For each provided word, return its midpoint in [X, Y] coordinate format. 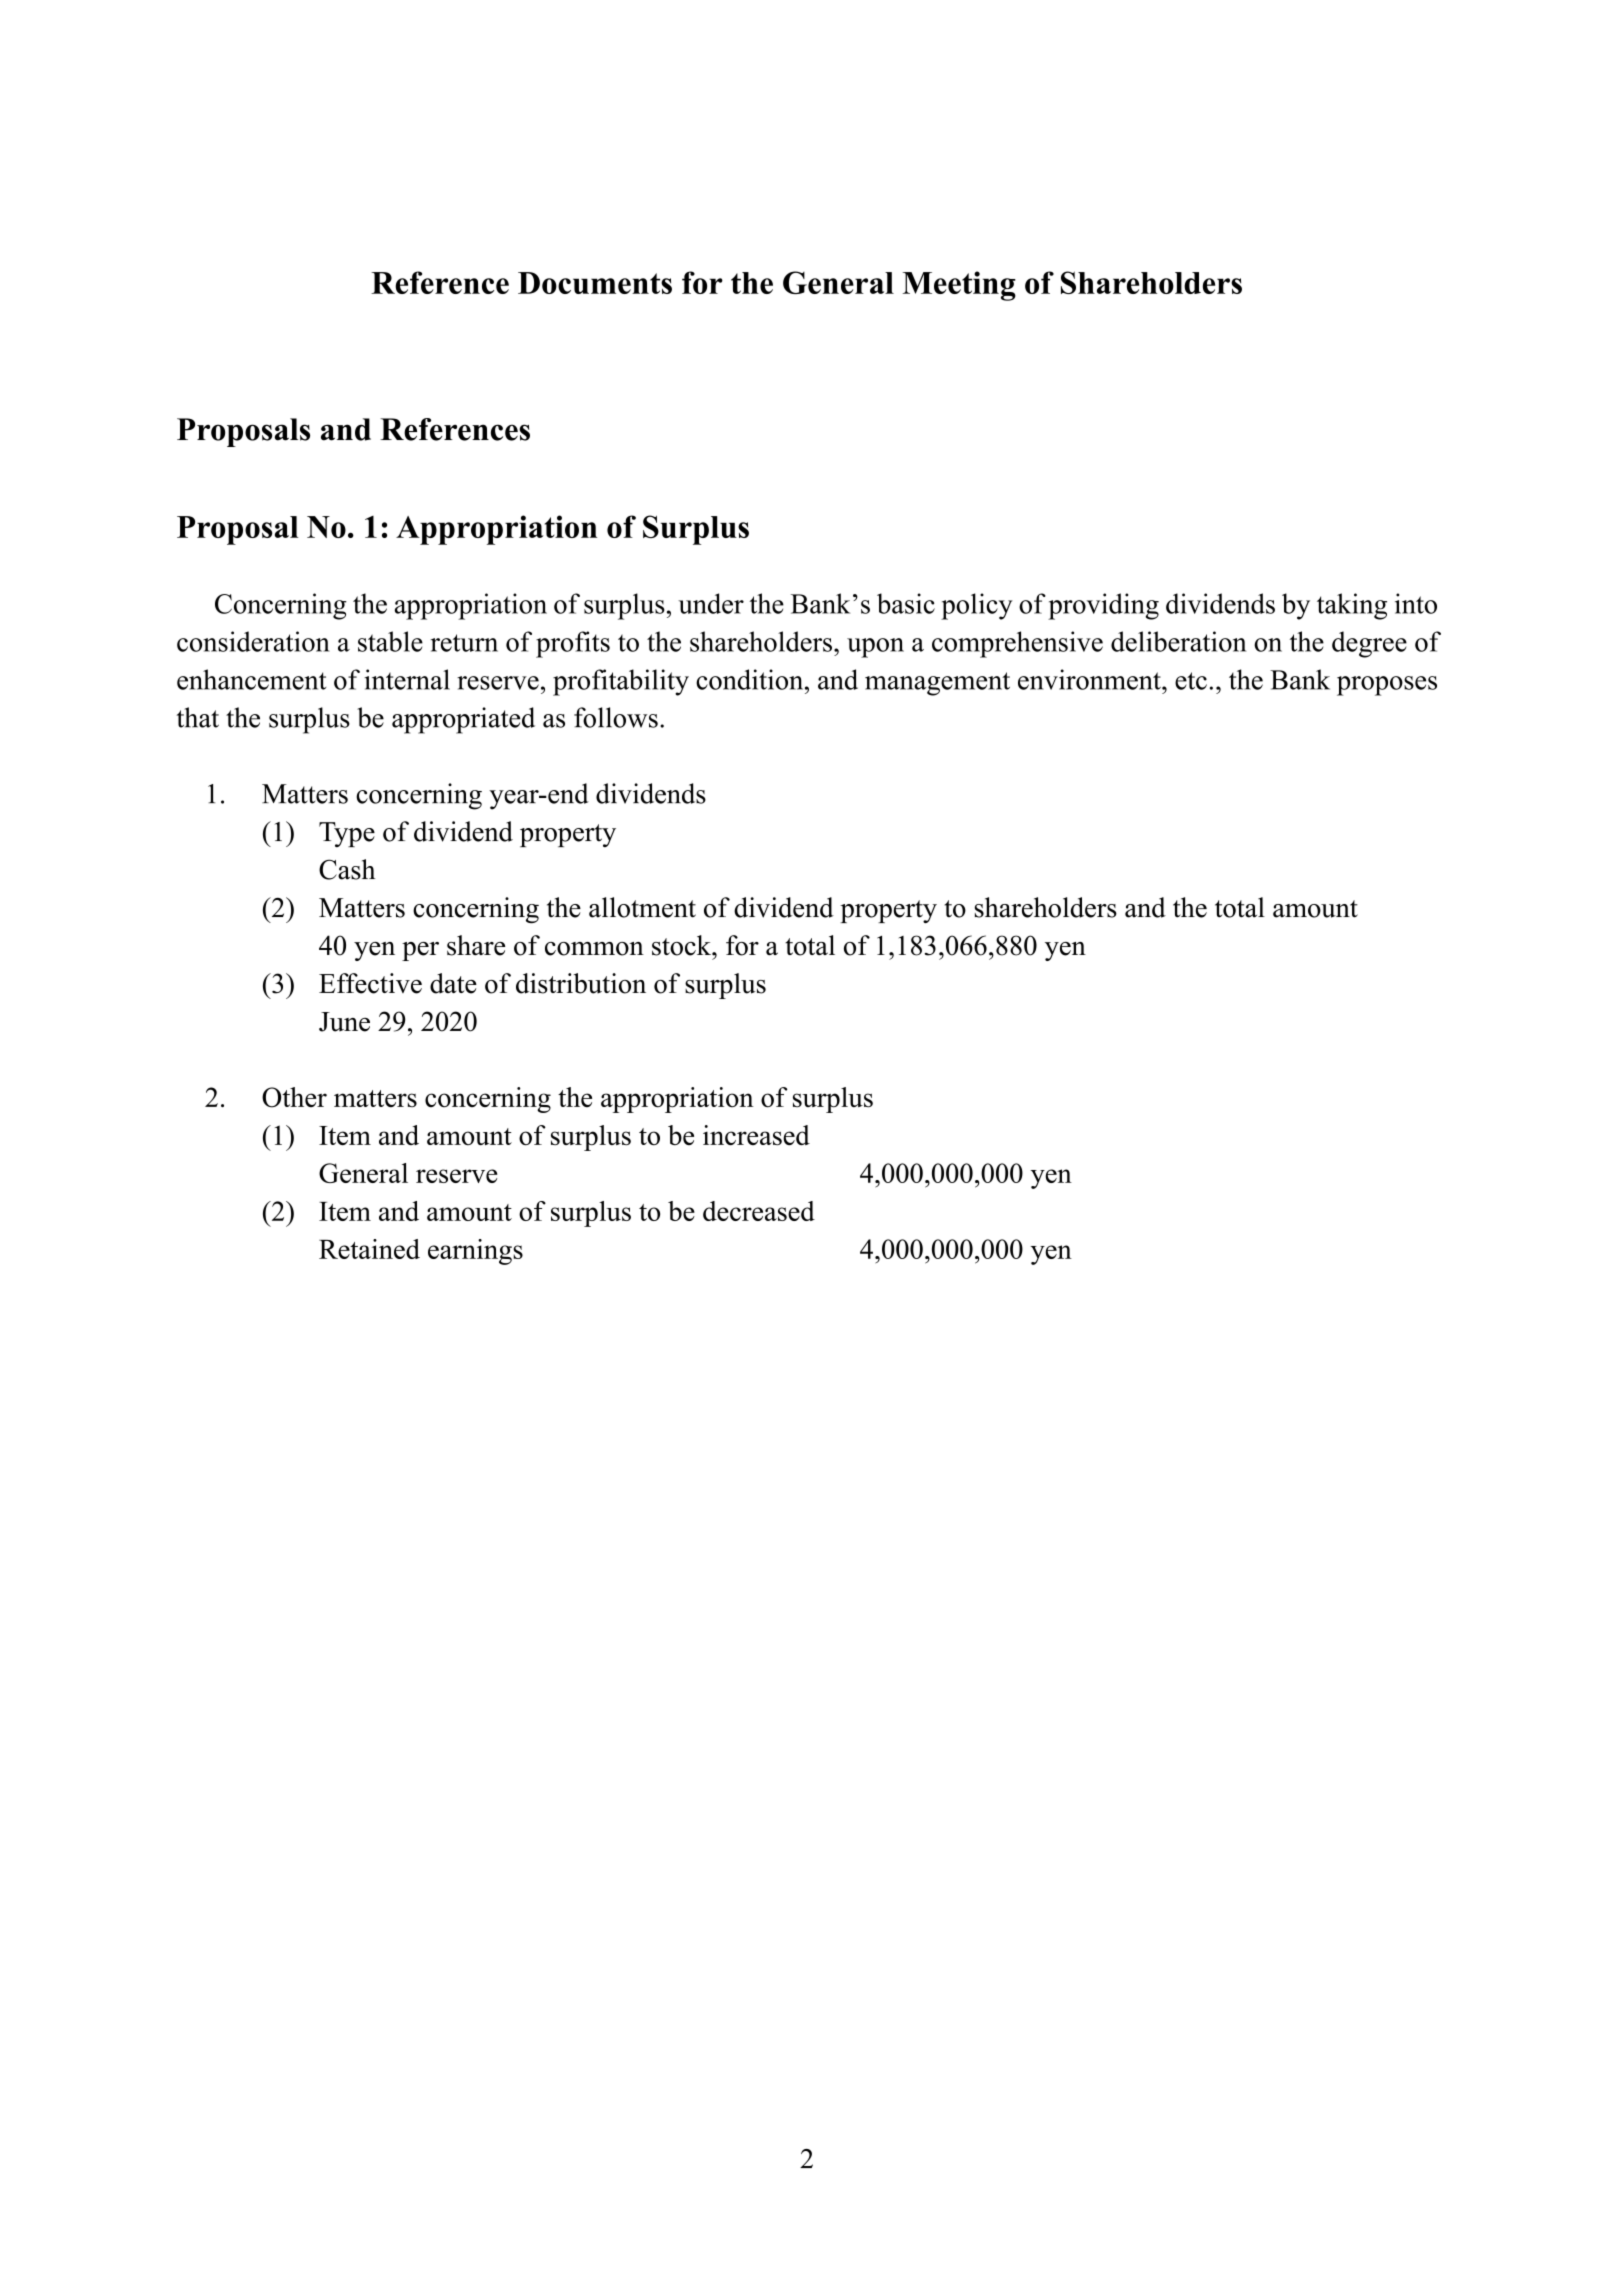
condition [751, 679]
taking [1352, 606]
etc [1191, 681]
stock [682, 945]
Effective [370, 983]
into [1416, 603]
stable [390, 641]
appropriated [463, 720]
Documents [595, 283]
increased [756, 1135]
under [711, 603]
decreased [759, 1211]
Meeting [959, 286]
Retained [369, 1249]
